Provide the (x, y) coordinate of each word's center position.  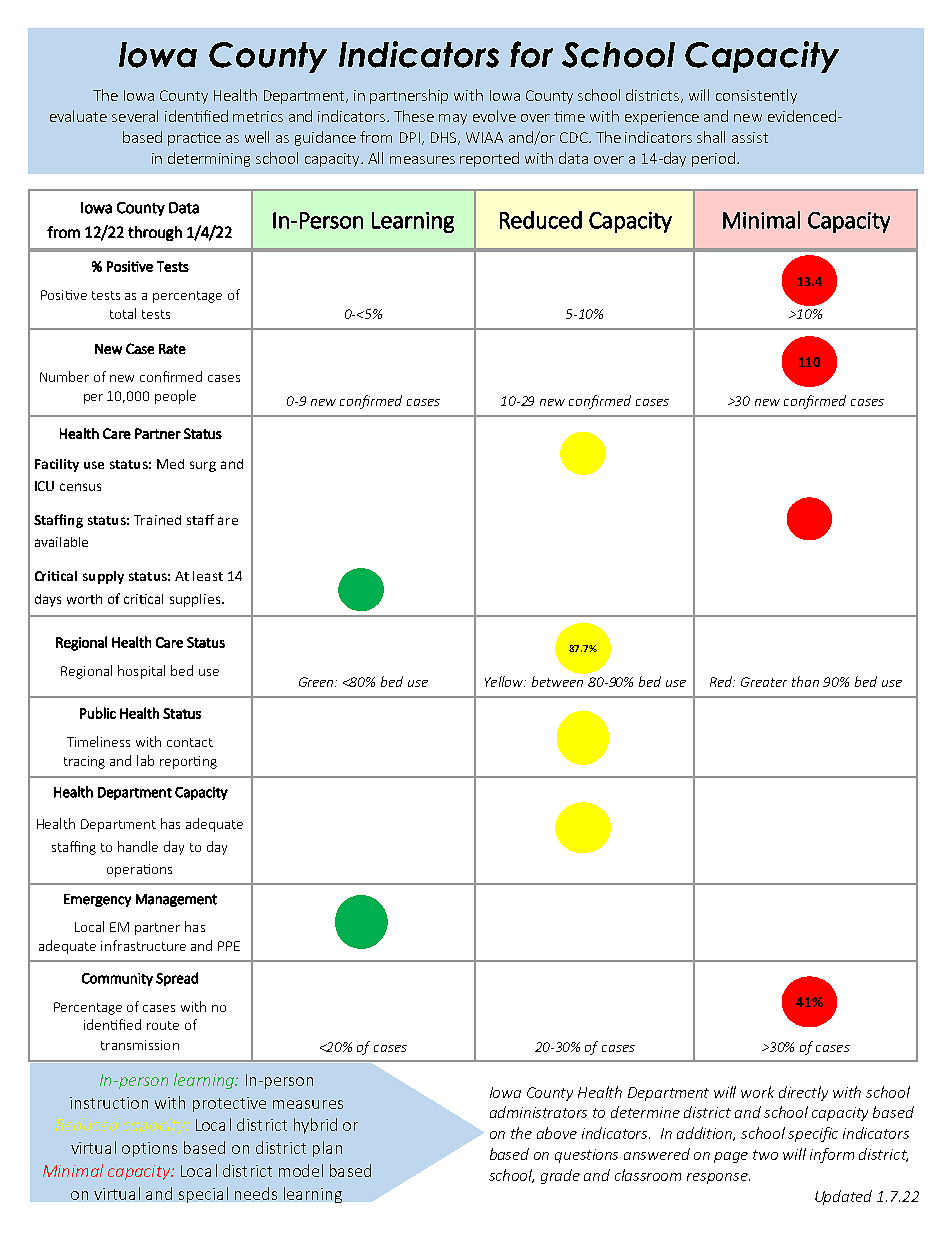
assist (750, 137)
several (135, 116)
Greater (764, 682)
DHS (445, 138)
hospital (141, 672)
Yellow (505, 681)
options (149, 1149)
